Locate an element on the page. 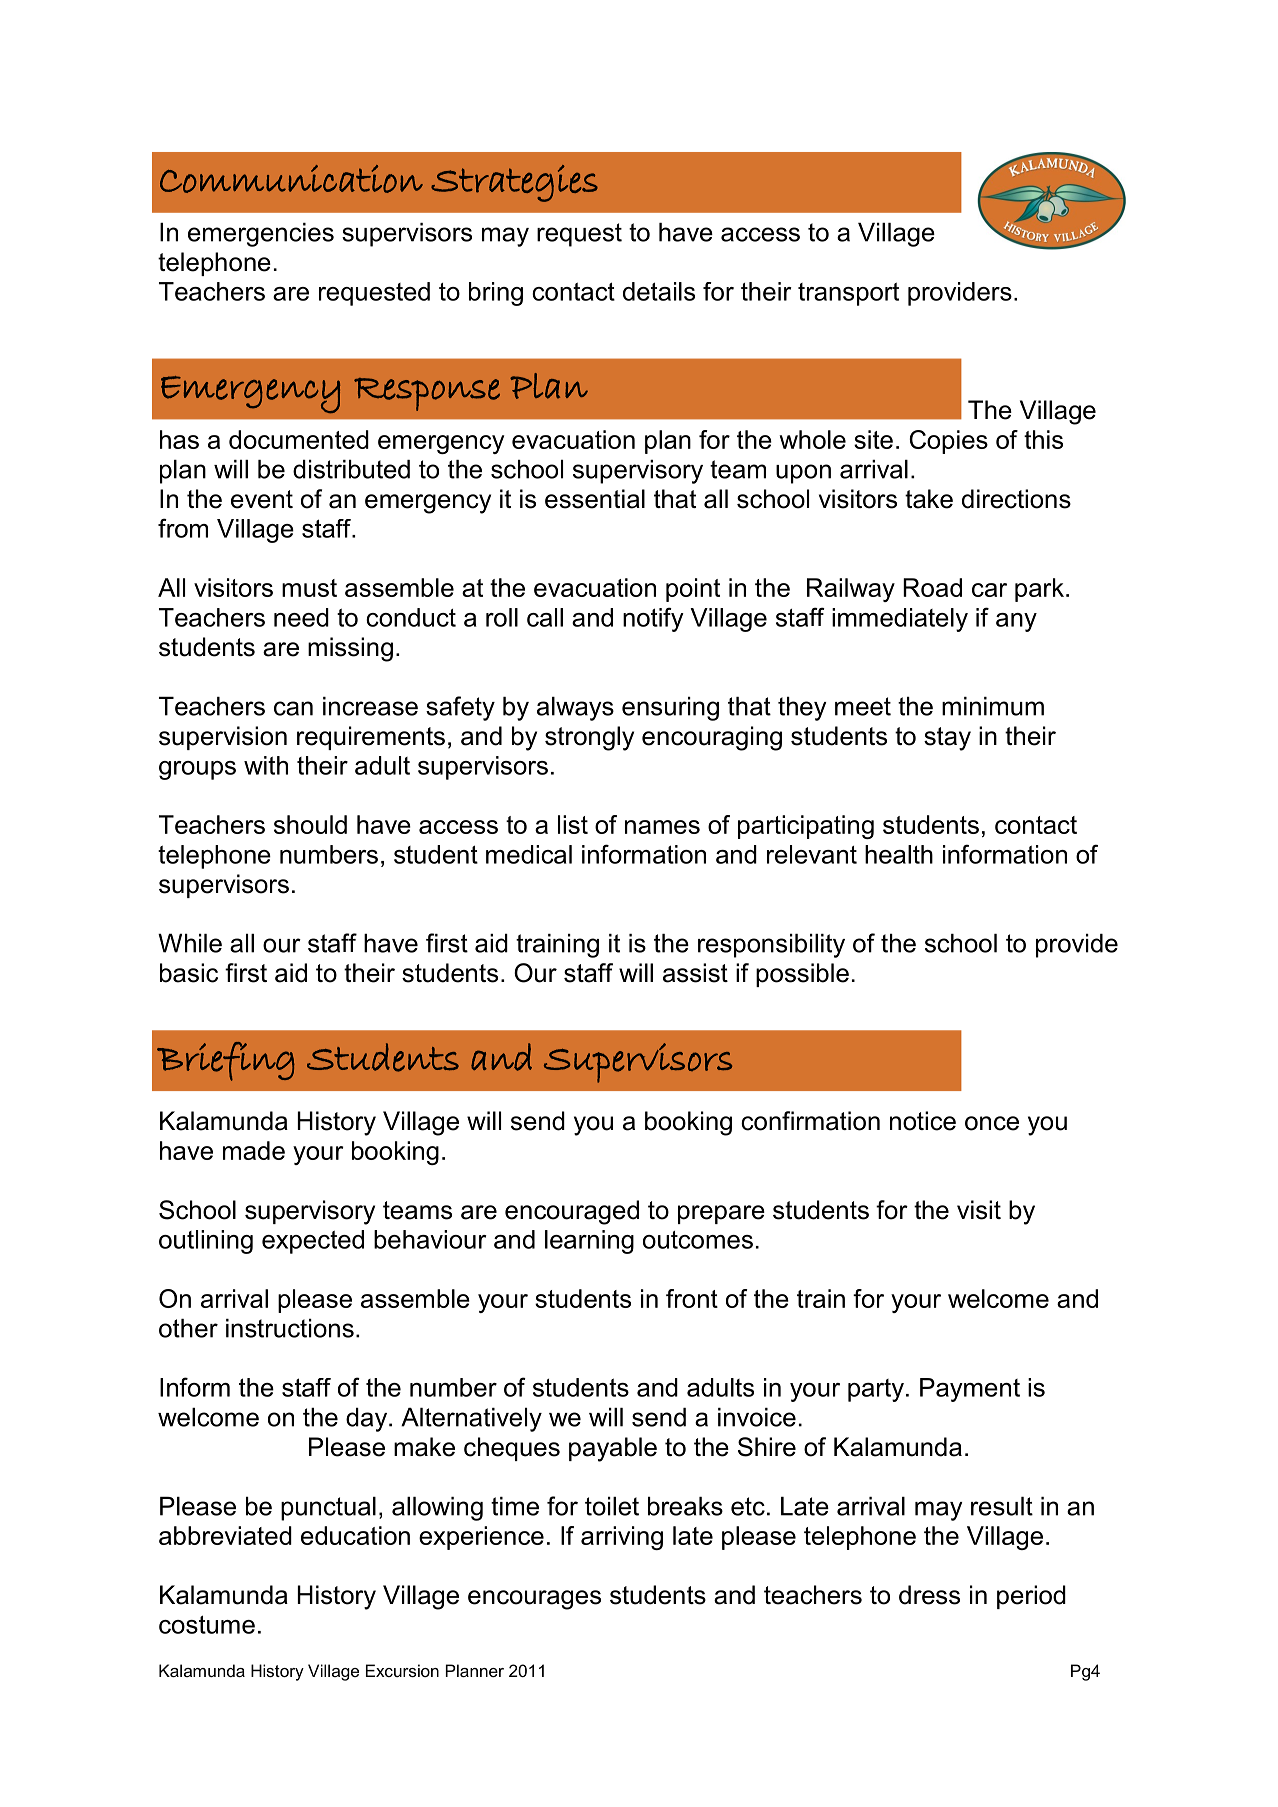  notify is located at coordinates (653, 619).
